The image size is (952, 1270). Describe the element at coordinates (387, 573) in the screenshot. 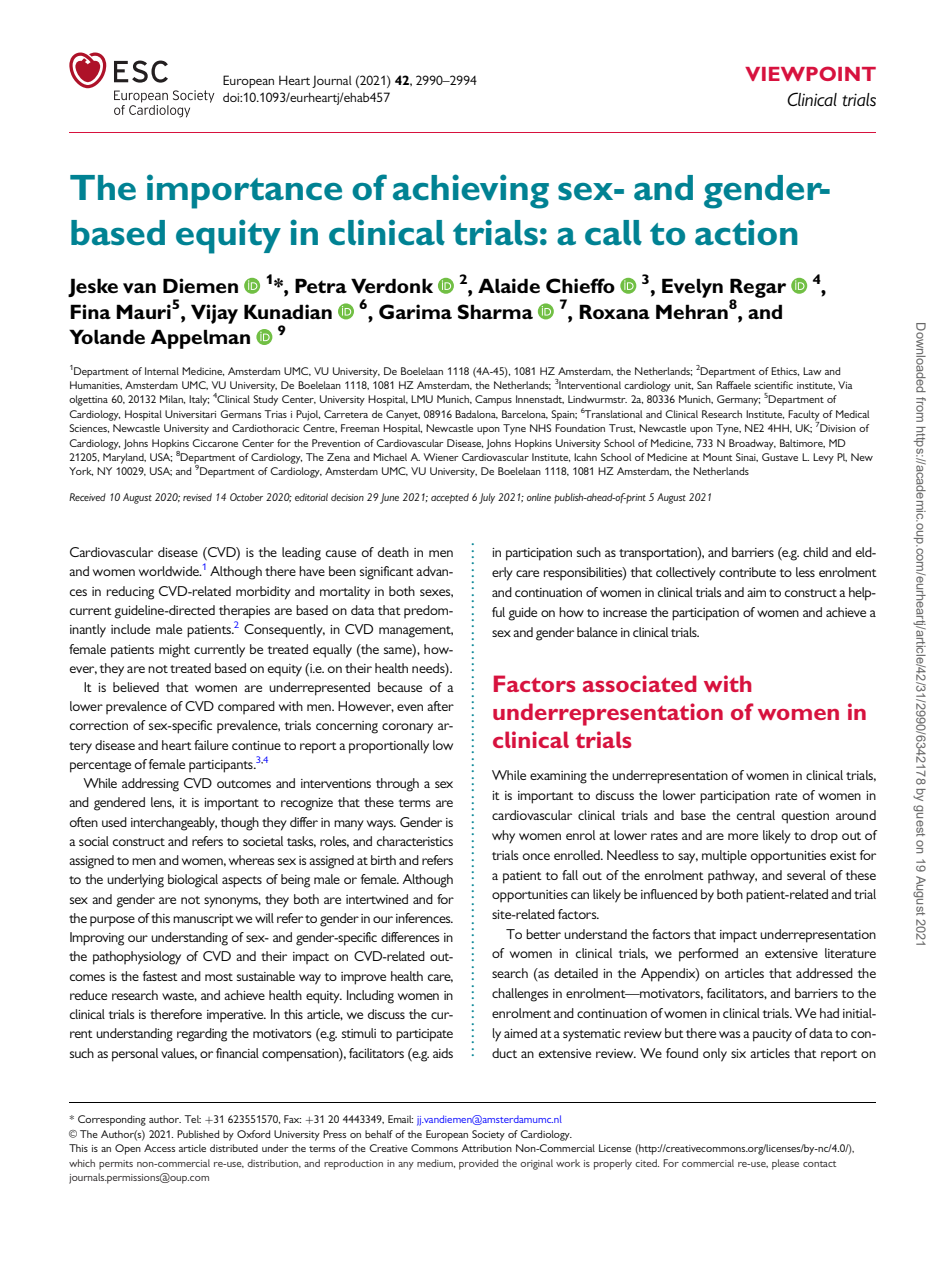

I see `significant` at that location.
